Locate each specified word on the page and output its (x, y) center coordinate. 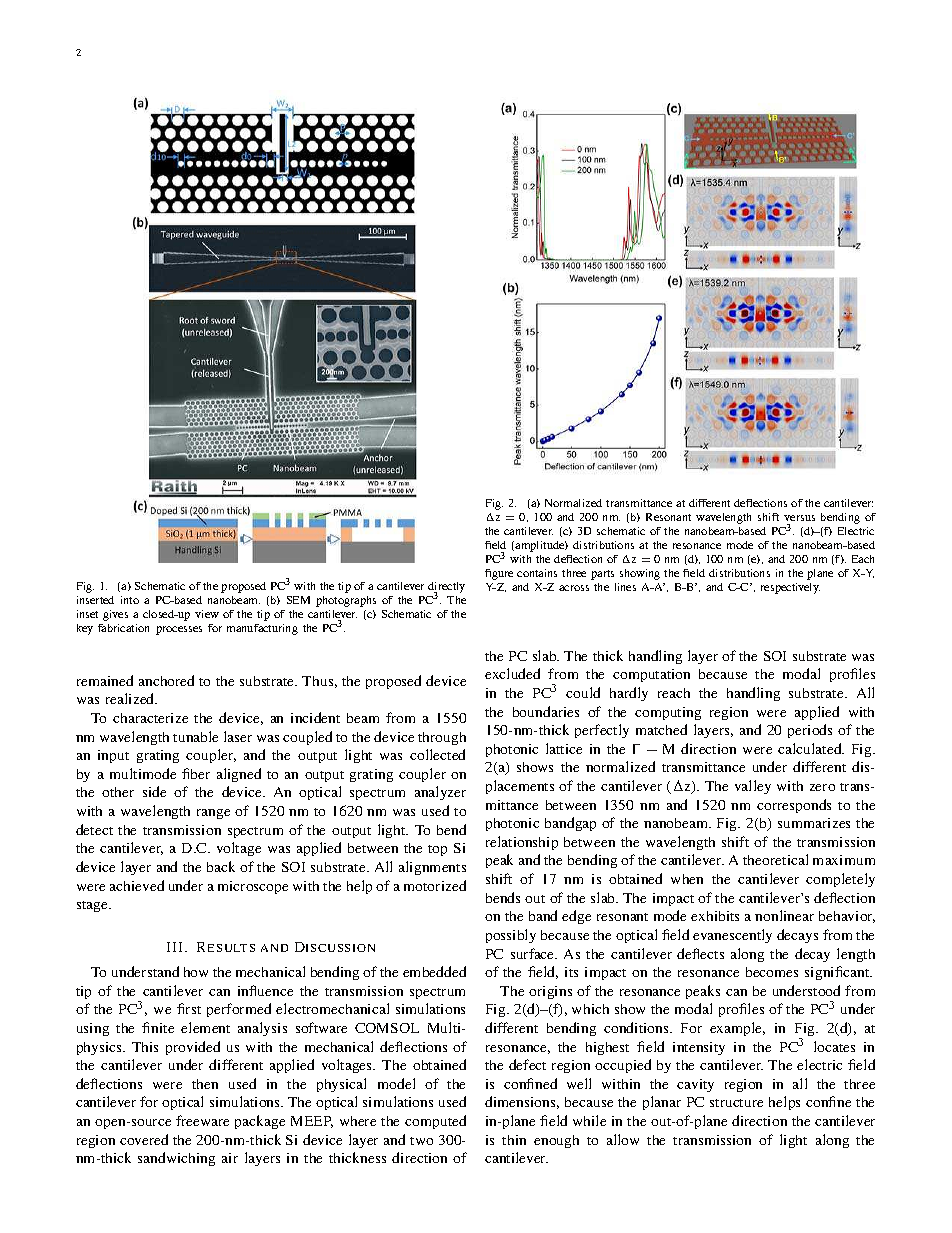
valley (753, 787)
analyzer (440, 793)
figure (499, 574)
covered (144, 1139)
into (130, 600)
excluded (512, 673)
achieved (137, 885)
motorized (435, 885)
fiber (196, 773)
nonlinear (784, 915)
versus (799, 518)
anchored (166, 680)
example (737, 1029)
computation (651, 675)
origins (550, 992)
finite (158, 1027)
